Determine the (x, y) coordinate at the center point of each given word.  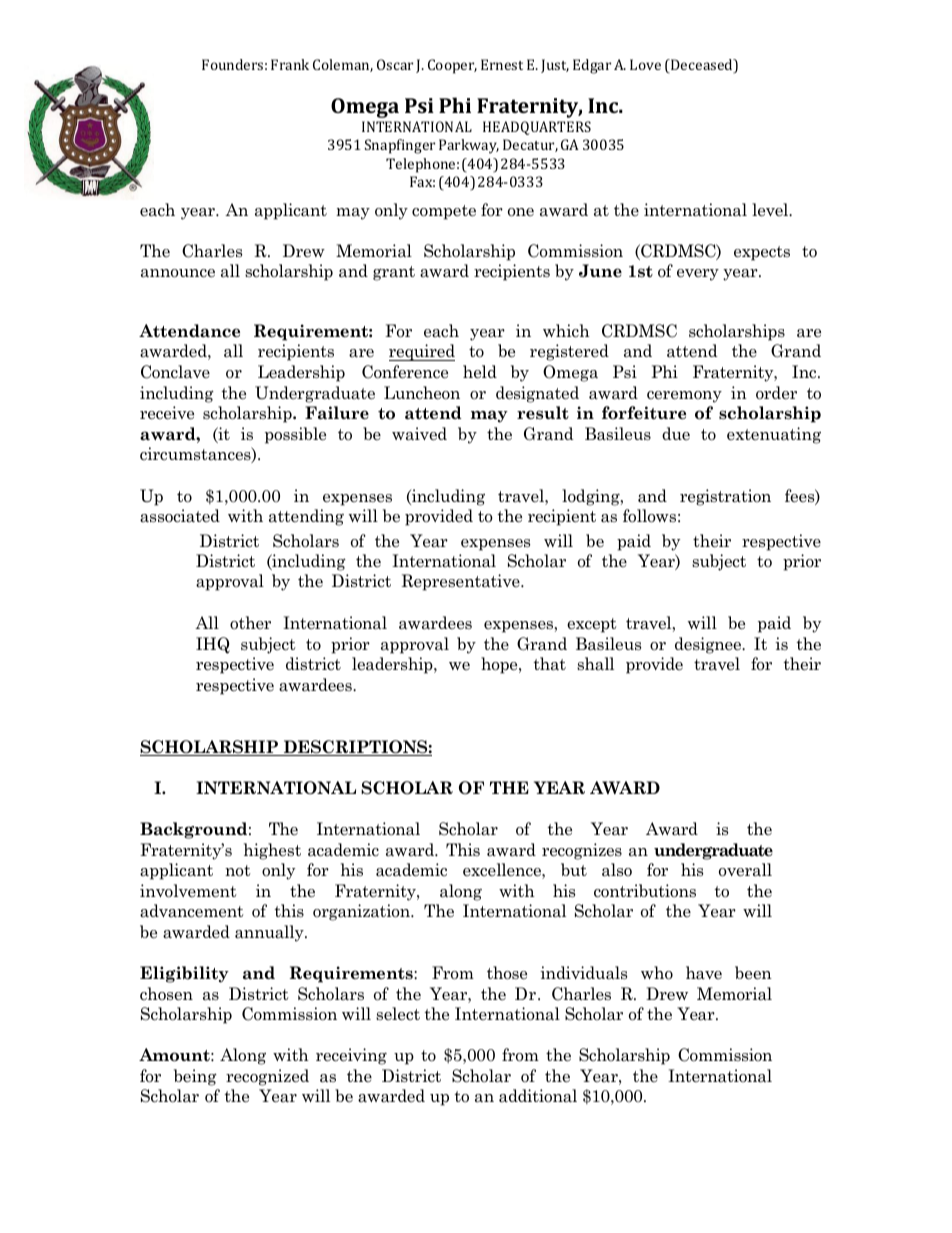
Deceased (702, 66)
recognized (267, 1077)
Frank (290, 64)
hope (500, 665)
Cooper (452, 66)
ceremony (684, 397)
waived (419, 434)
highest (272, 851)
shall (595, 664)
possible (295, 435)
